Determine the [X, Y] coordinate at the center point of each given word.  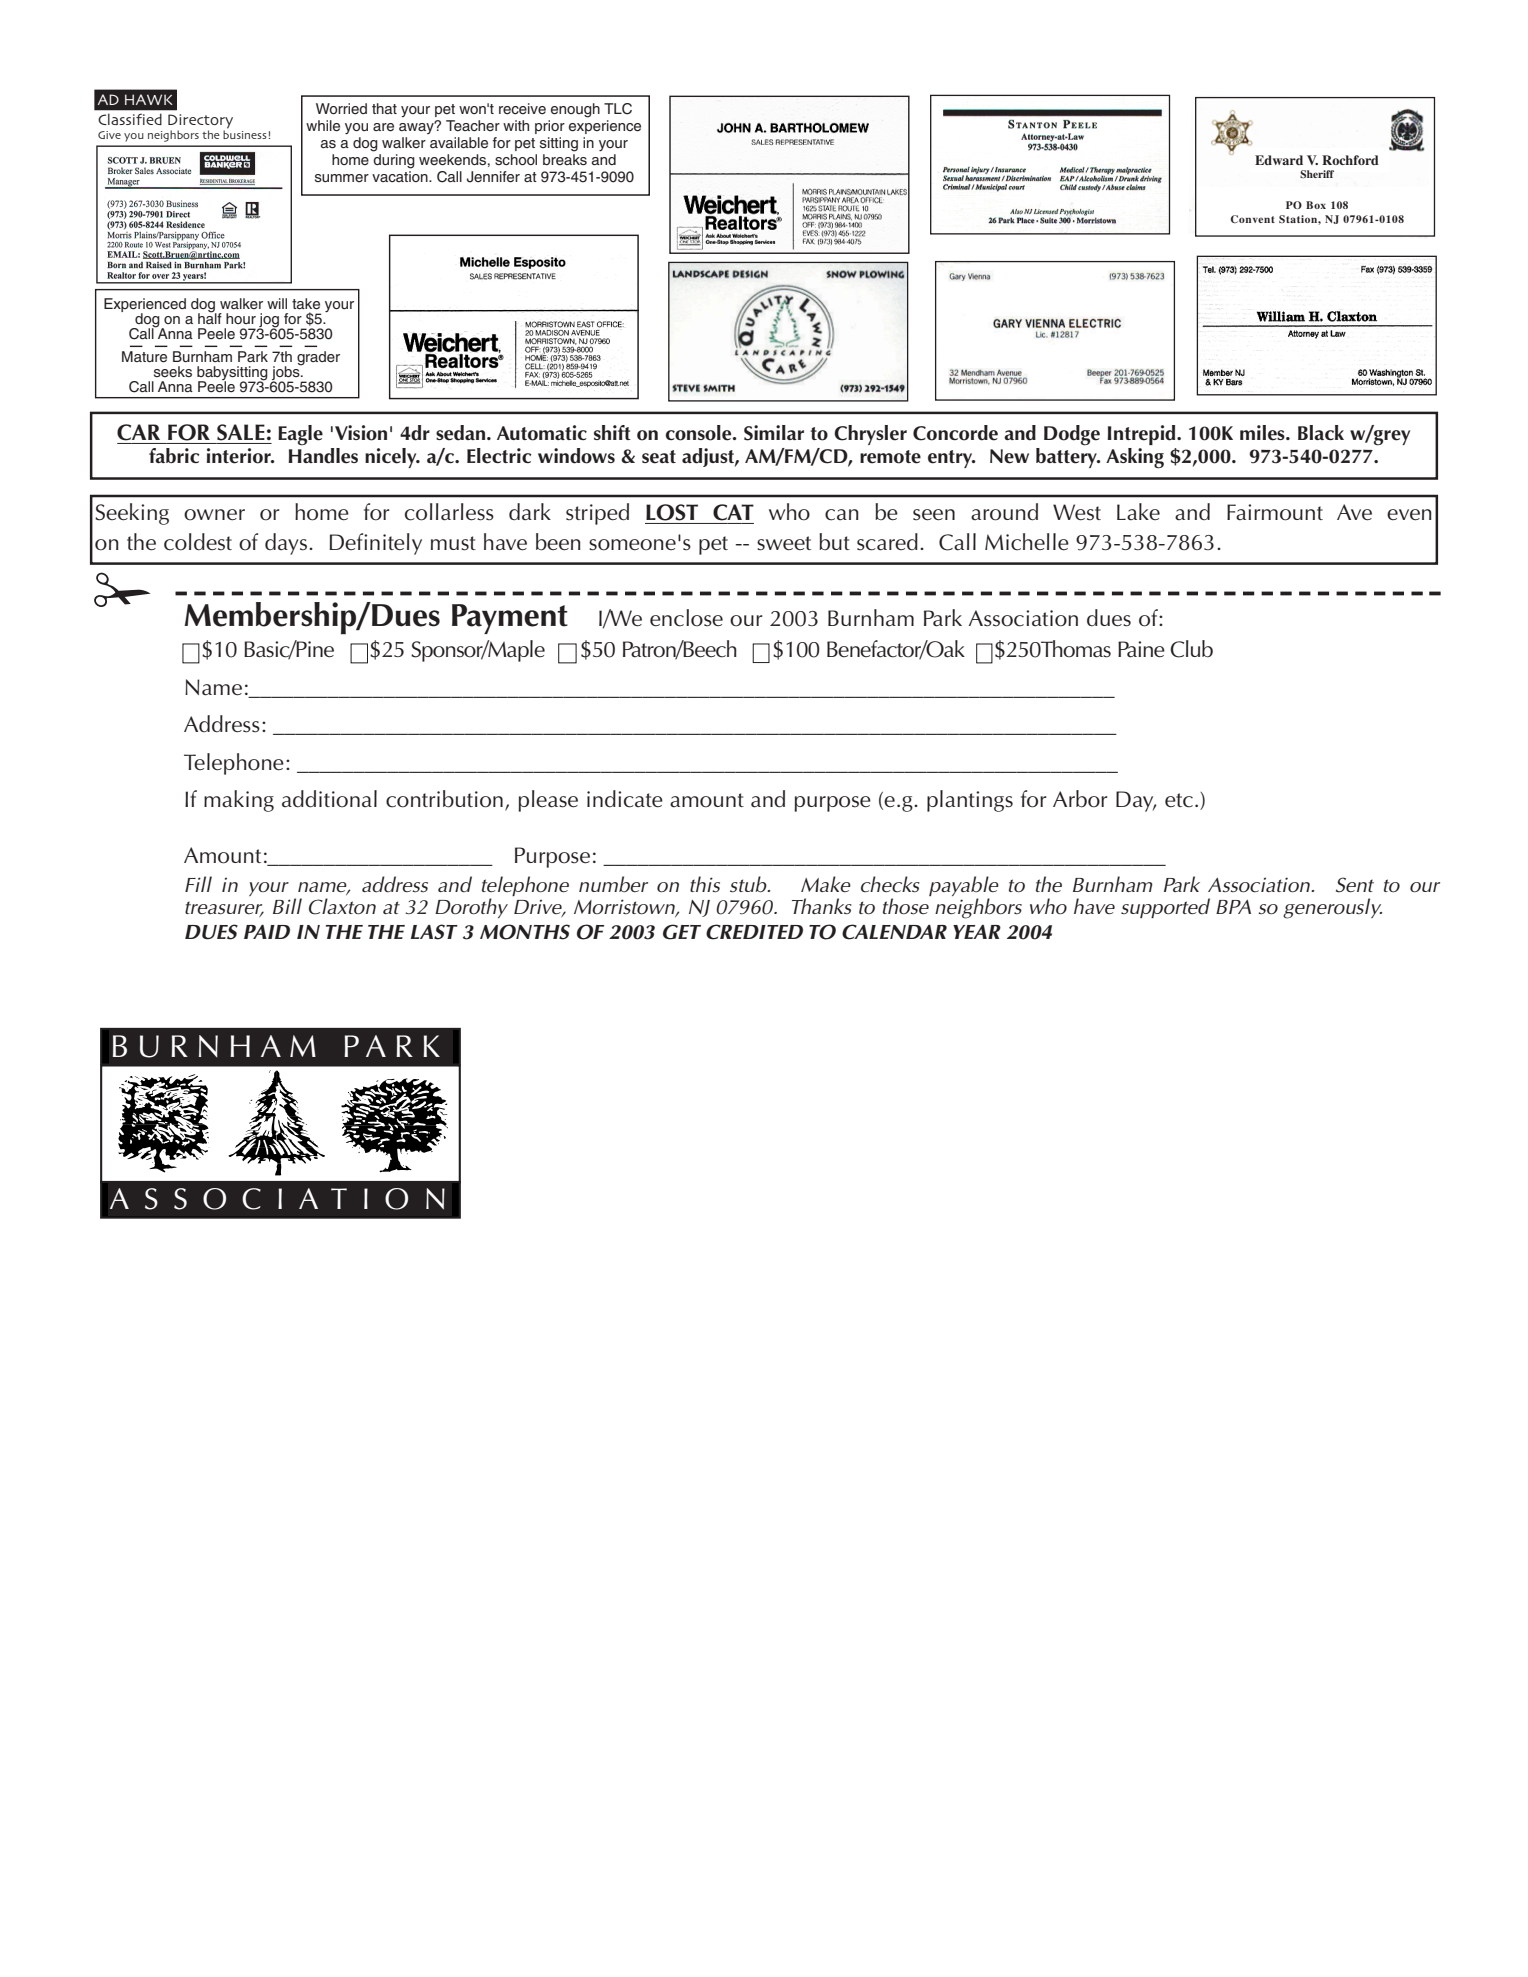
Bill [287, 906]
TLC [618, 109]
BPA [1233, 907]
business [245, 133]
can [842, 515]
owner [214, 515]
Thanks [822, 906]
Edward [1279, 160]
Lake [1138, 512]
